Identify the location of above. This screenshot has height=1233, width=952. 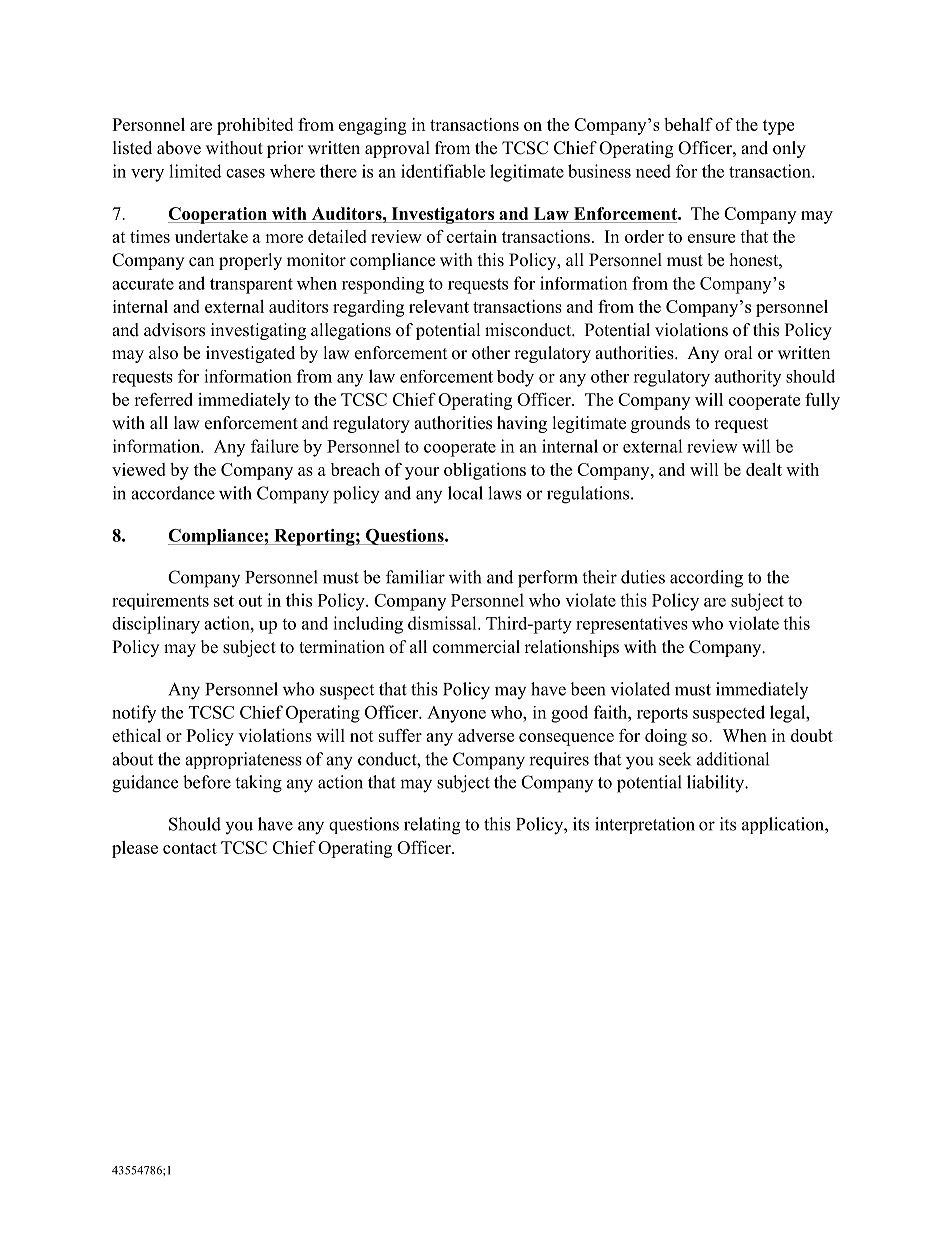
(179, 148).
